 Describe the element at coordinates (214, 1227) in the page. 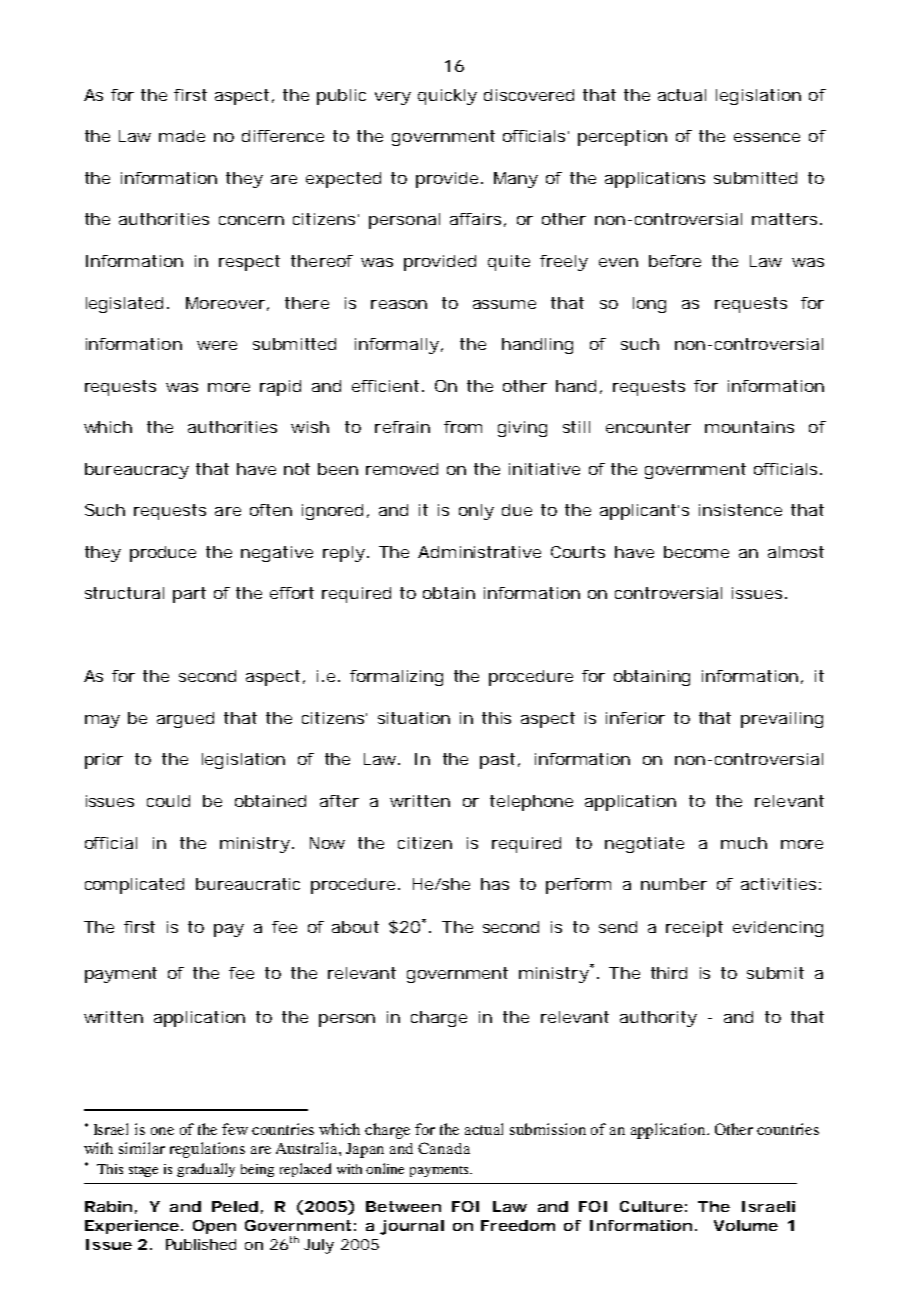

I see `Open` at that location.
